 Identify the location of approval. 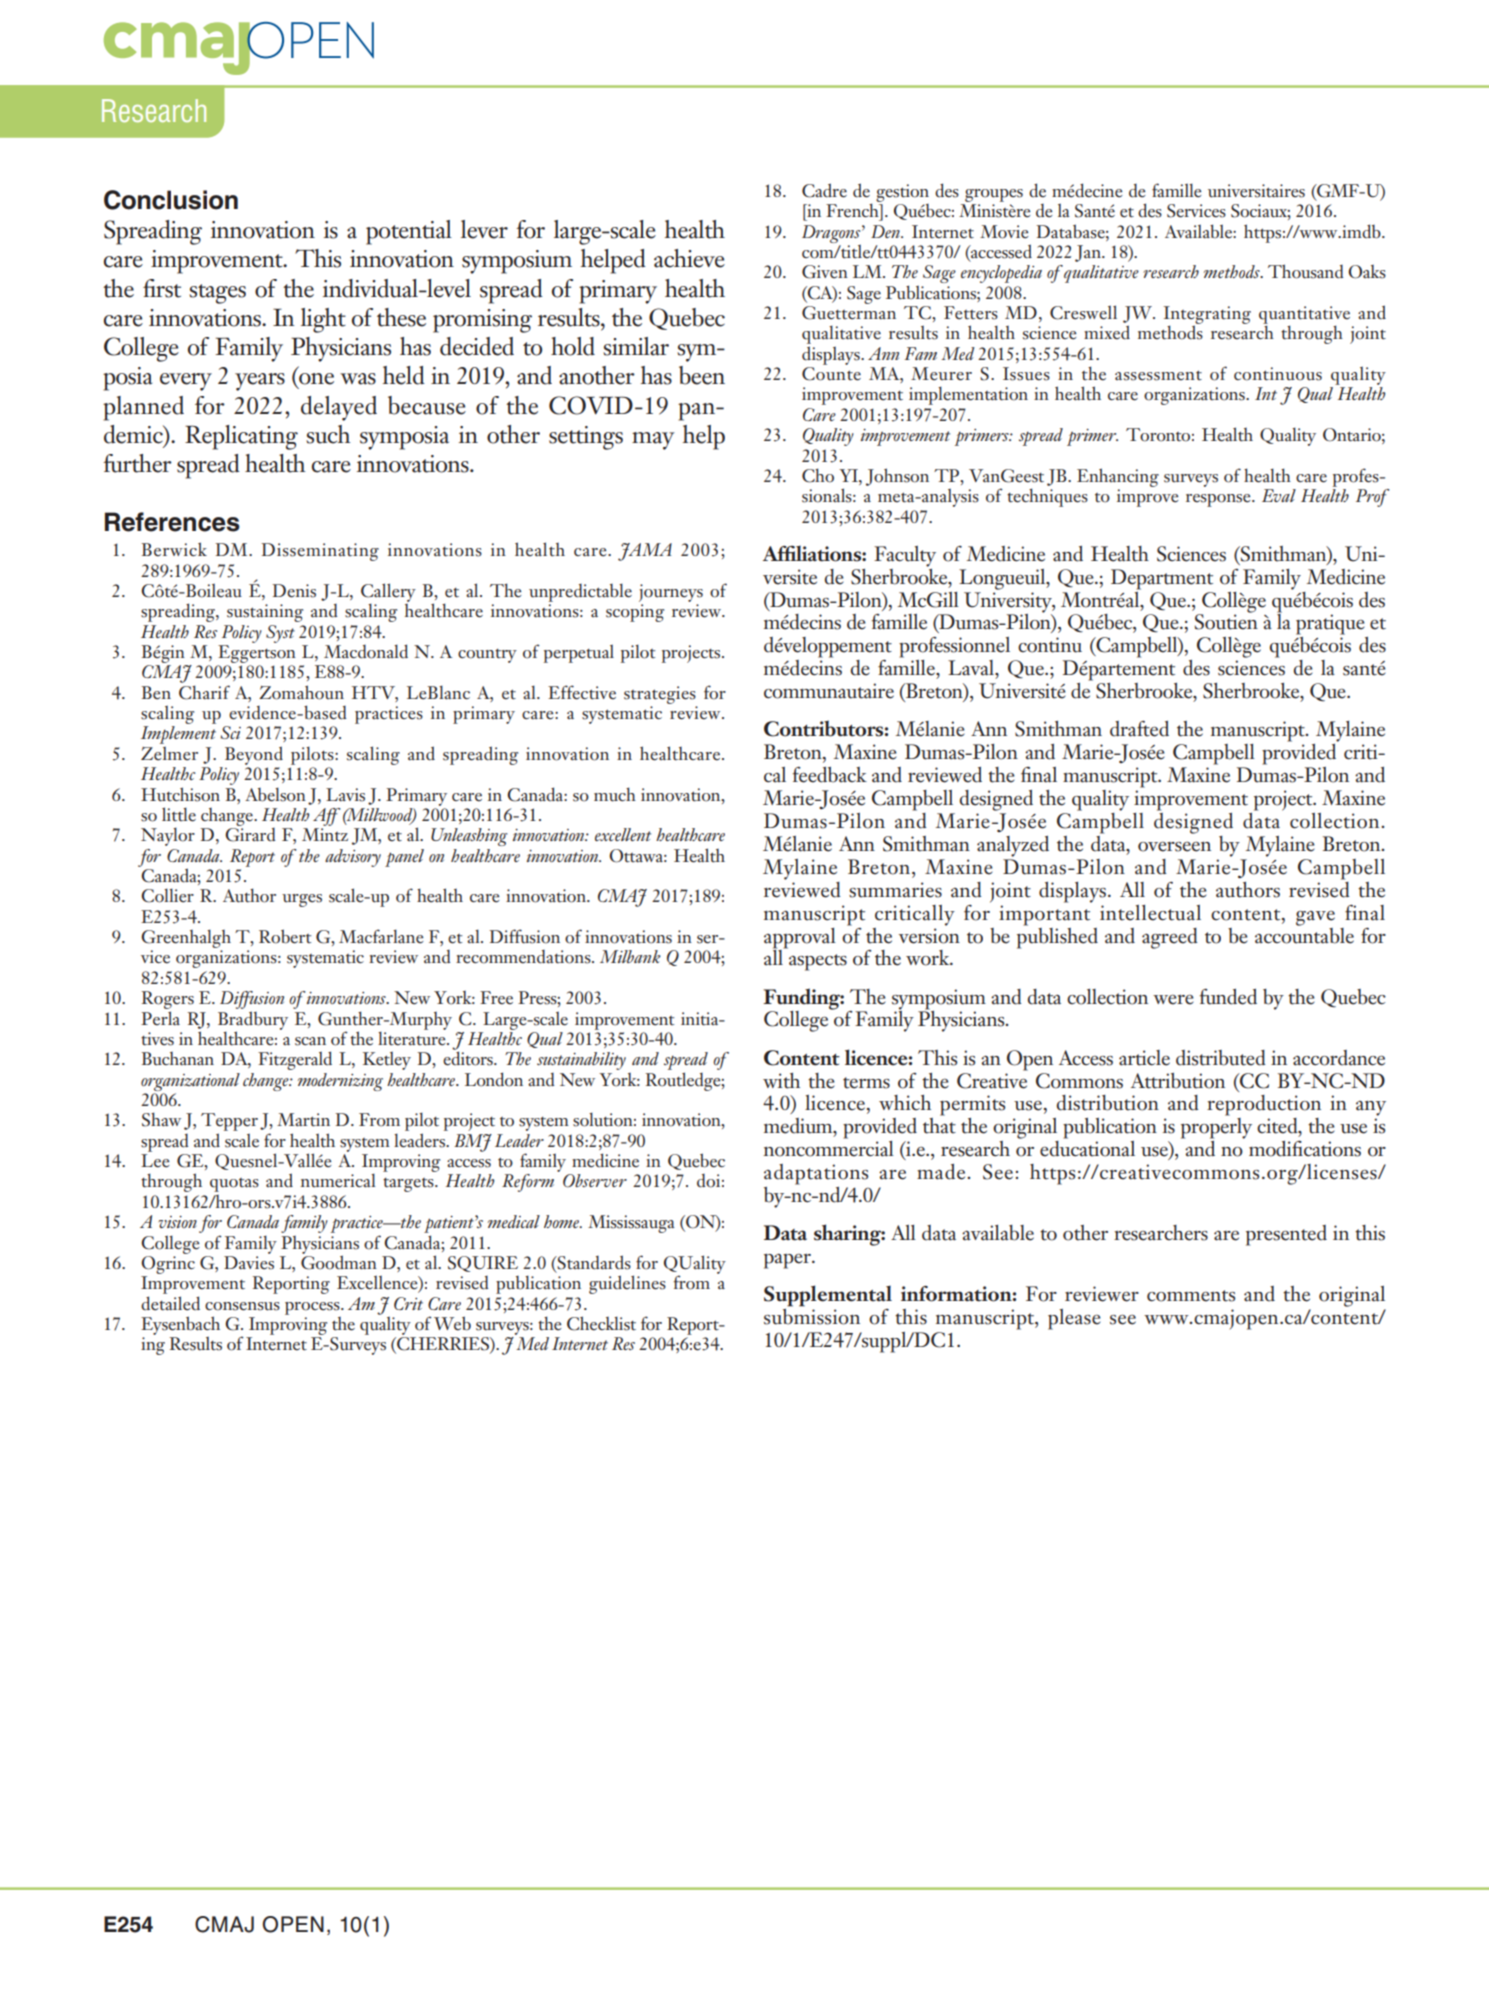
(800, 938).
